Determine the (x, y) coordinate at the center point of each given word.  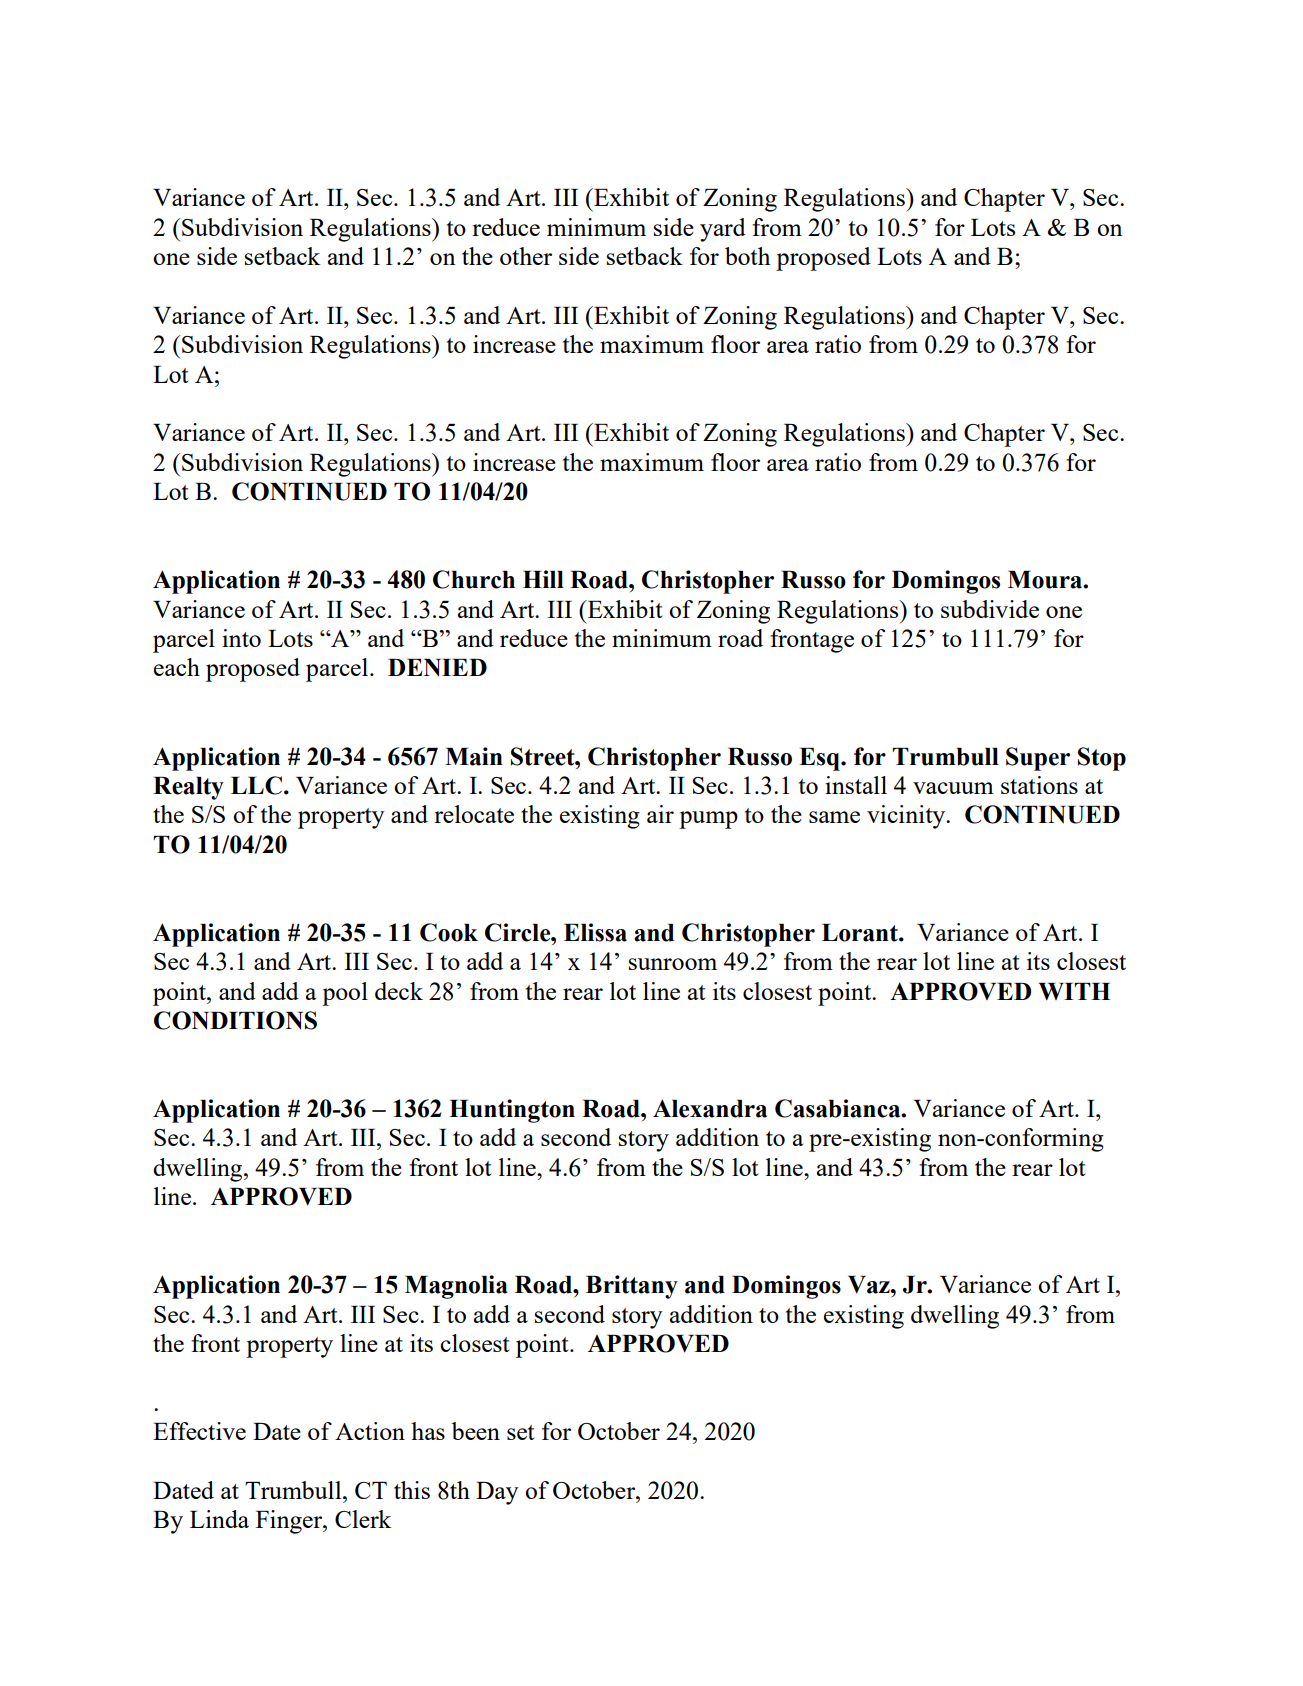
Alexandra (710, 1108)
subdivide (990, 609)
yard (723, 230)
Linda (219, 1519)
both (747, 256)
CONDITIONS (235, 1020)
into (241, 638)
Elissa (595, 932)
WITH (1075, 992)
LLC (256, 785)
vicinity (907, 817)
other (526, 256)
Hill (543, 579)
